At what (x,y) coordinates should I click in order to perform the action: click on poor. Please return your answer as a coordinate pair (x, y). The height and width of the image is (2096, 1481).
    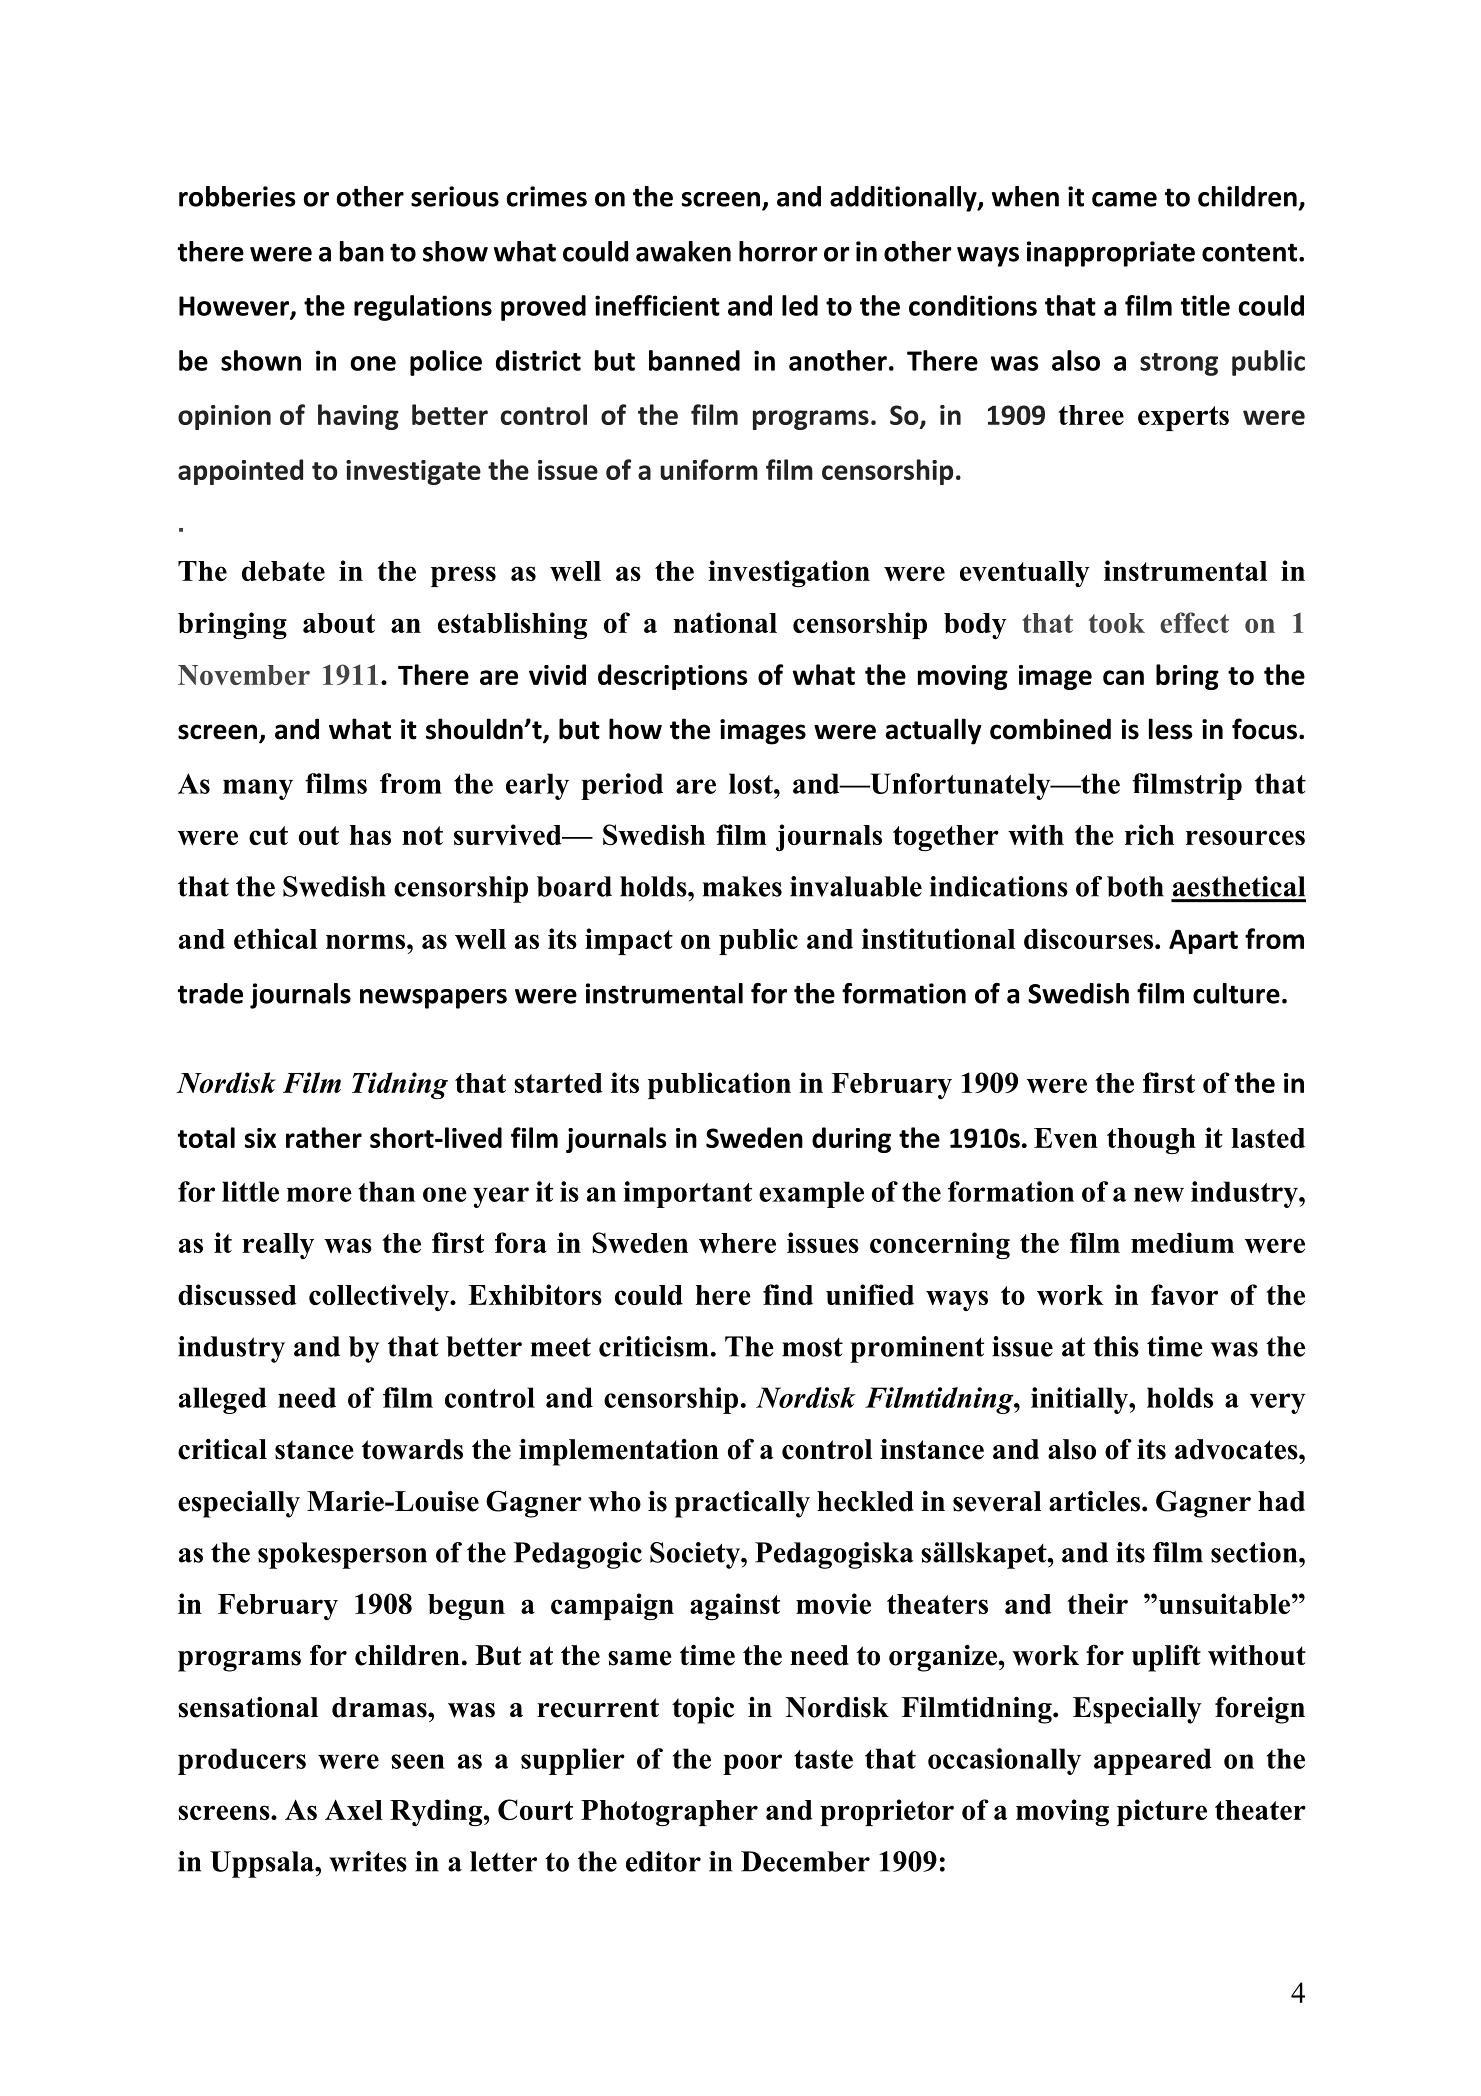
    Looking at the image, I should click on (752, 1764).
